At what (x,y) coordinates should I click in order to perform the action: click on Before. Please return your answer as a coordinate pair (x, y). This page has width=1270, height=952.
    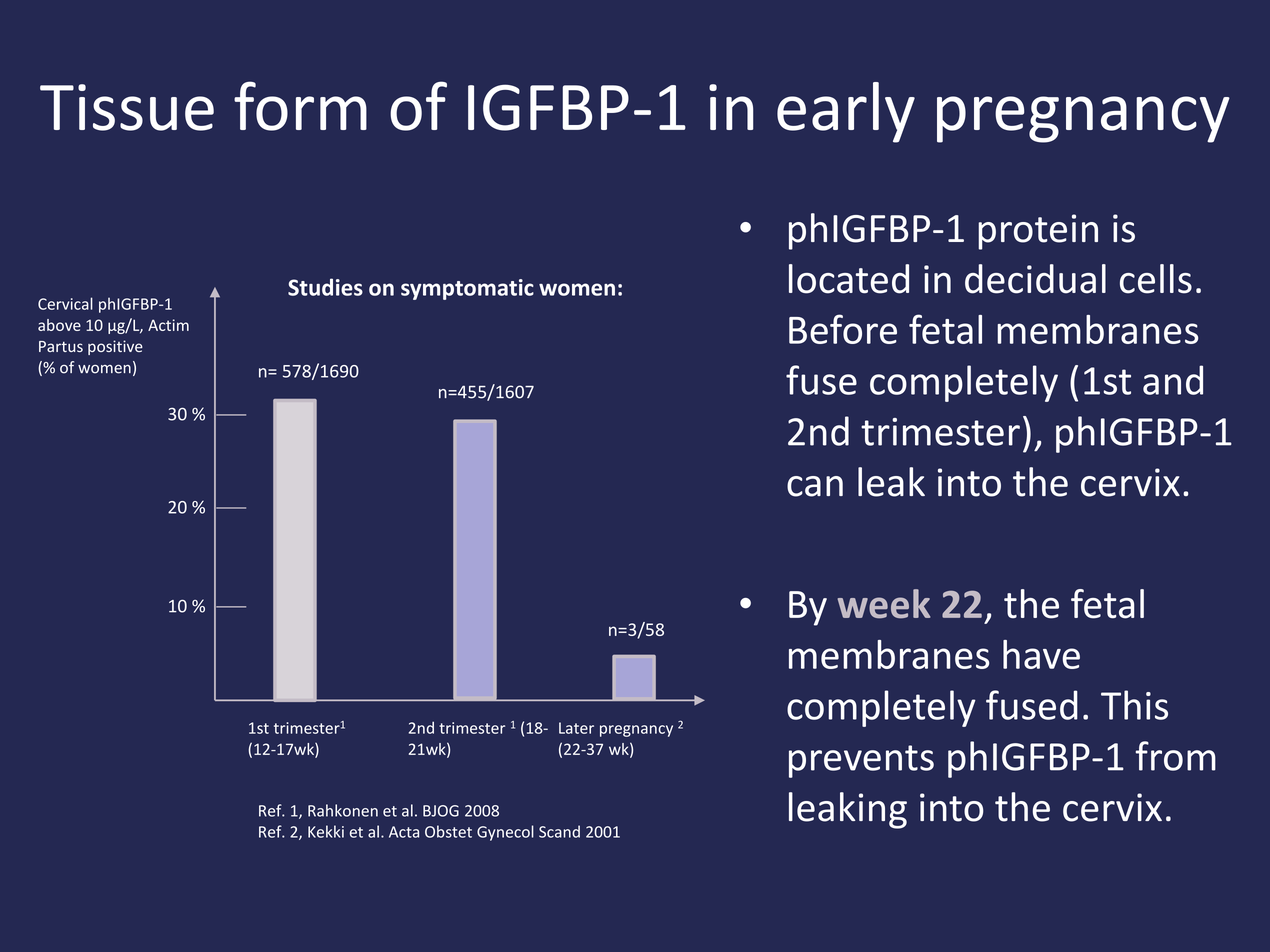
    Looking at the image, I should click on (843, 329).
